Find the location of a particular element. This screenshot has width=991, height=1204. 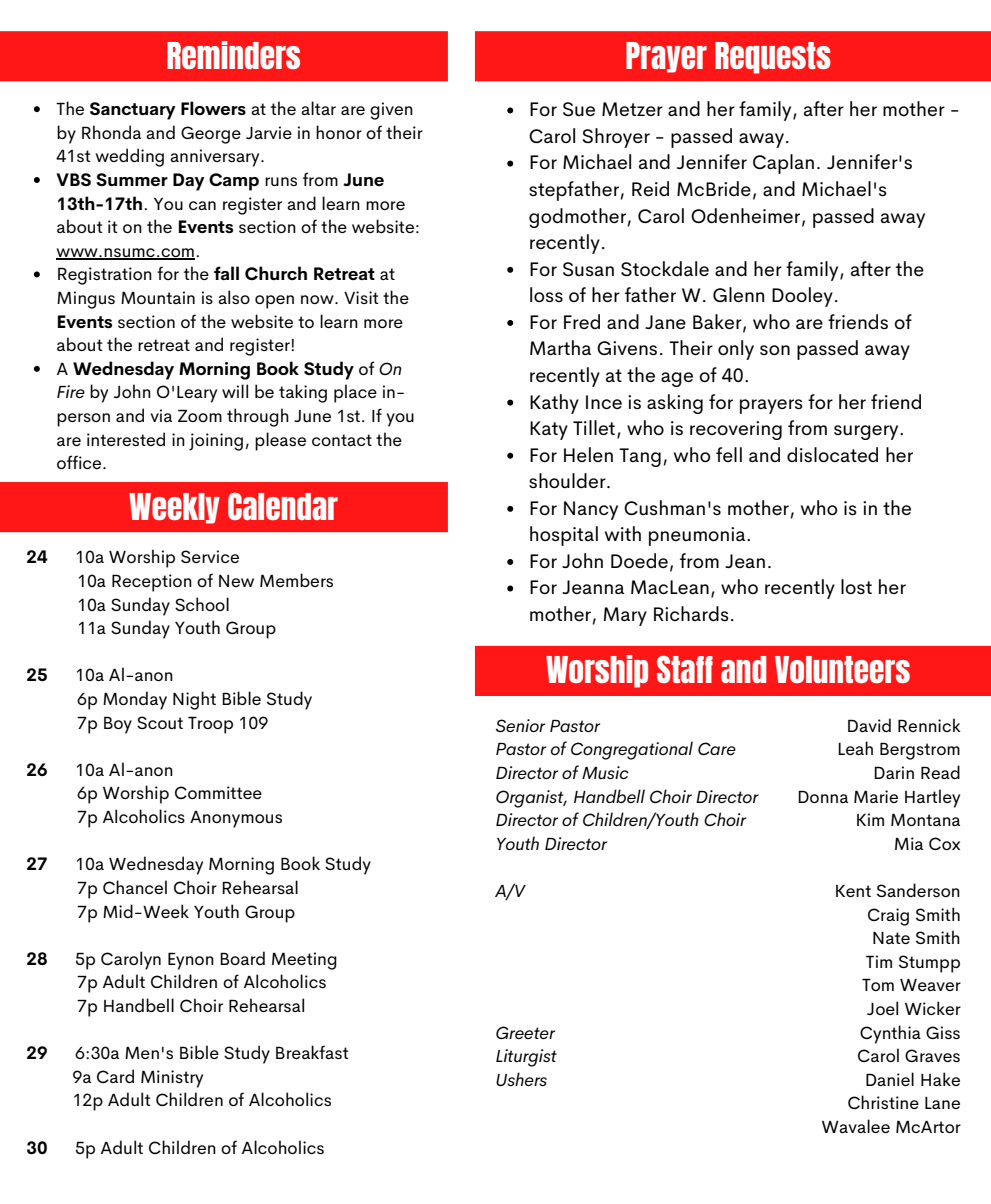

Katy is located at coordinates (549, 430).
